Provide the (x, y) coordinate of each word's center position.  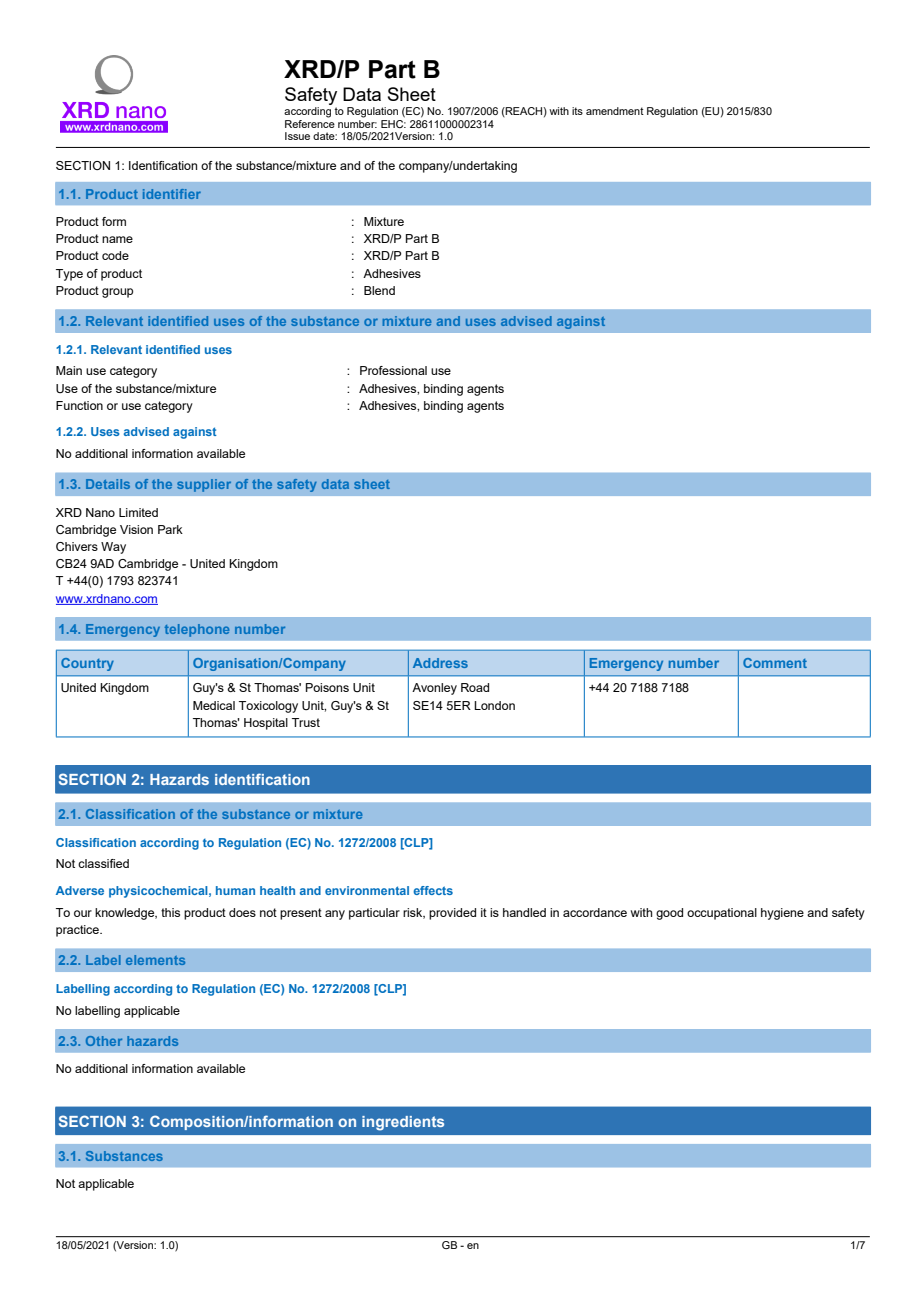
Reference (310, 122)
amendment (615, 111)
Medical (214, 705)
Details (108, 484)
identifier (172, 194)
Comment (775, 663)
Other (104, 1041)
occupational (722, 914)
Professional (393, 370)
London (494, 705)
